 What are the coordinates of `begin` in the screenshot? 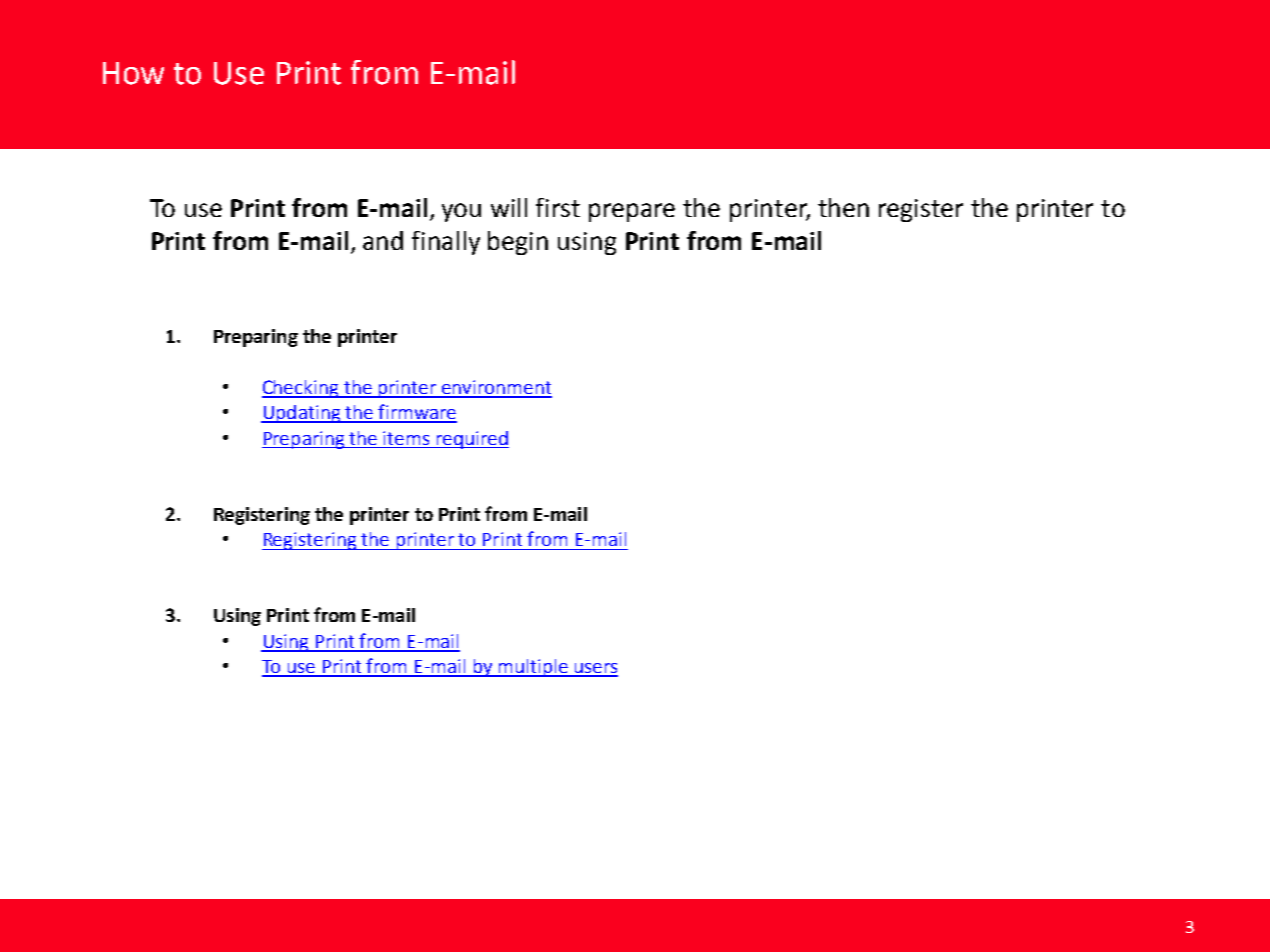 It's located at (518, 243).
